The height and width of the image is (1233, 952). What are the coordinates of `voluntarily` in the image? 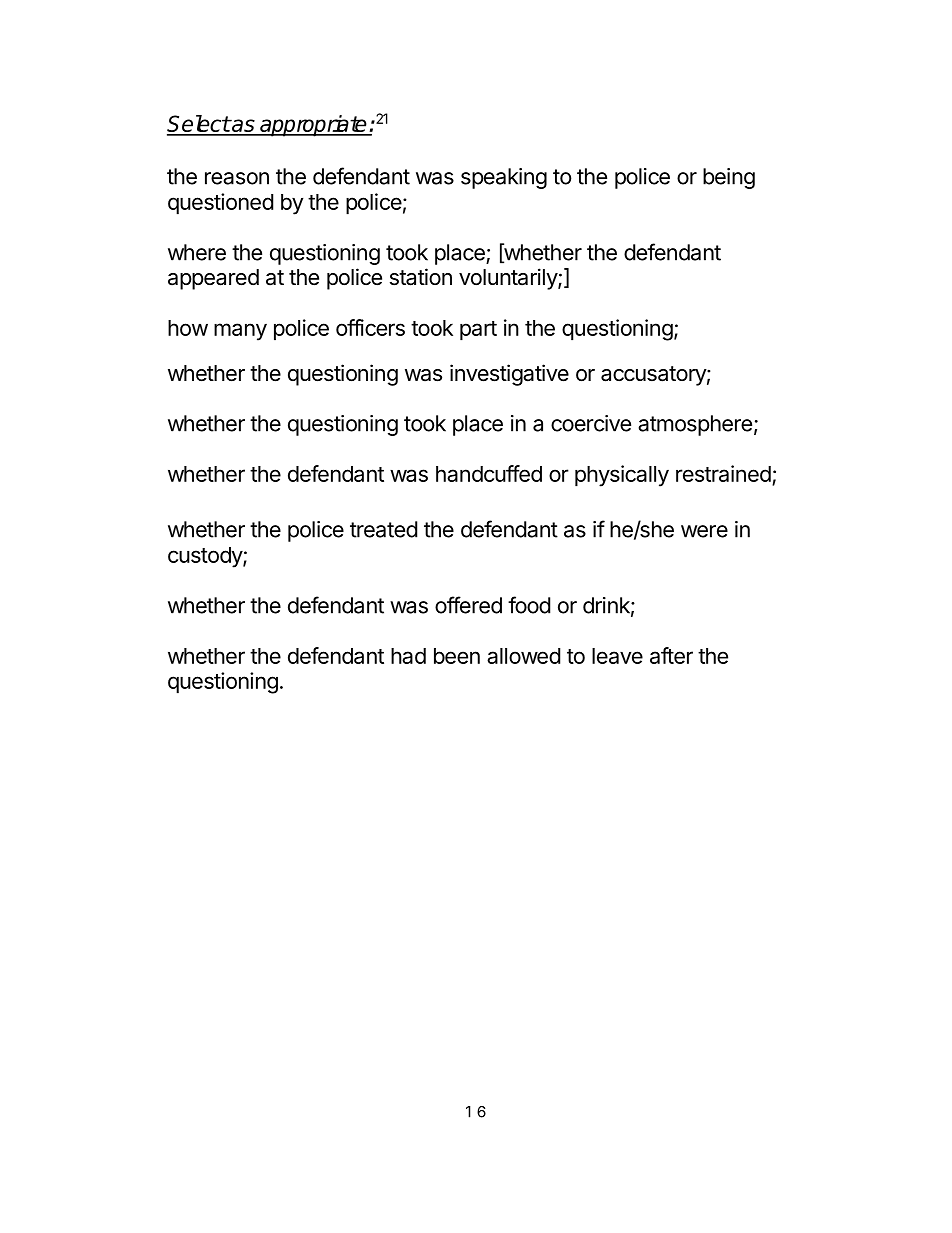 It's located at (509, 279).
